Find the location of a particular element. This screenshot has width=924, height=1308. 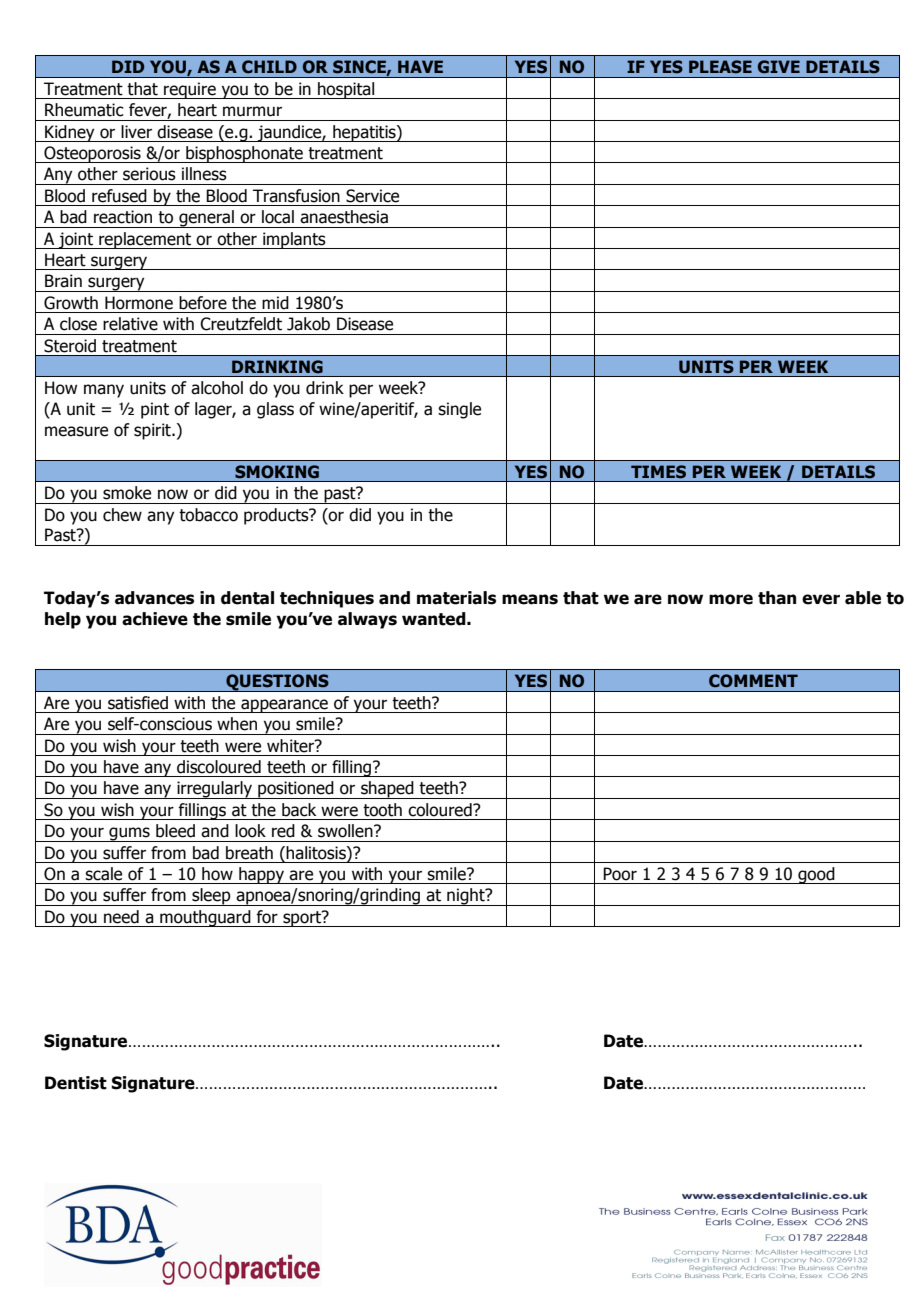

TIMES is located at coordinates (658, 472).
